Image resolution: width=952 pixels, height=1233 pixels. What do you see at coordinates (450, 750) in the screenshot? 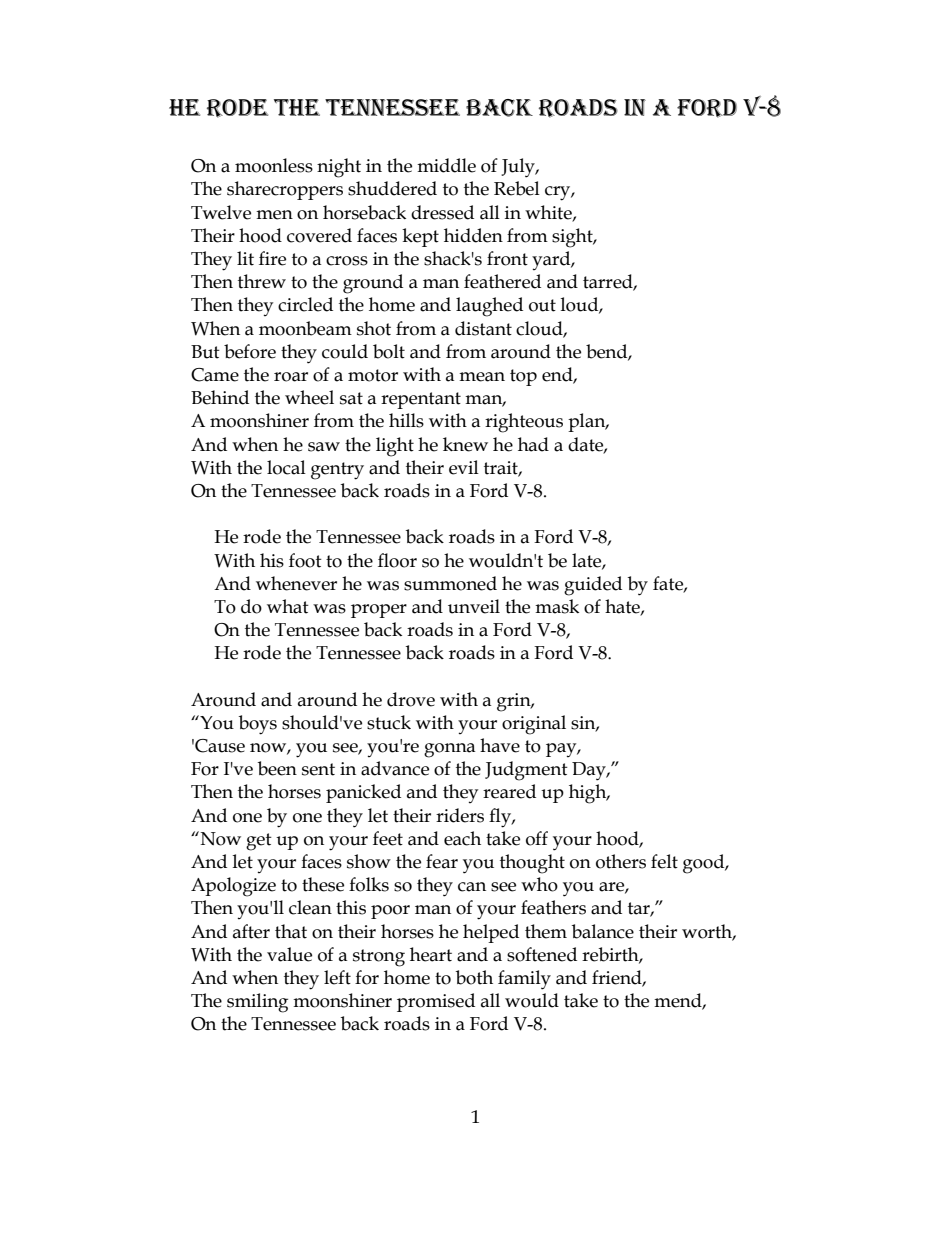
I see `gonna` at bounding box center [450, 750].
